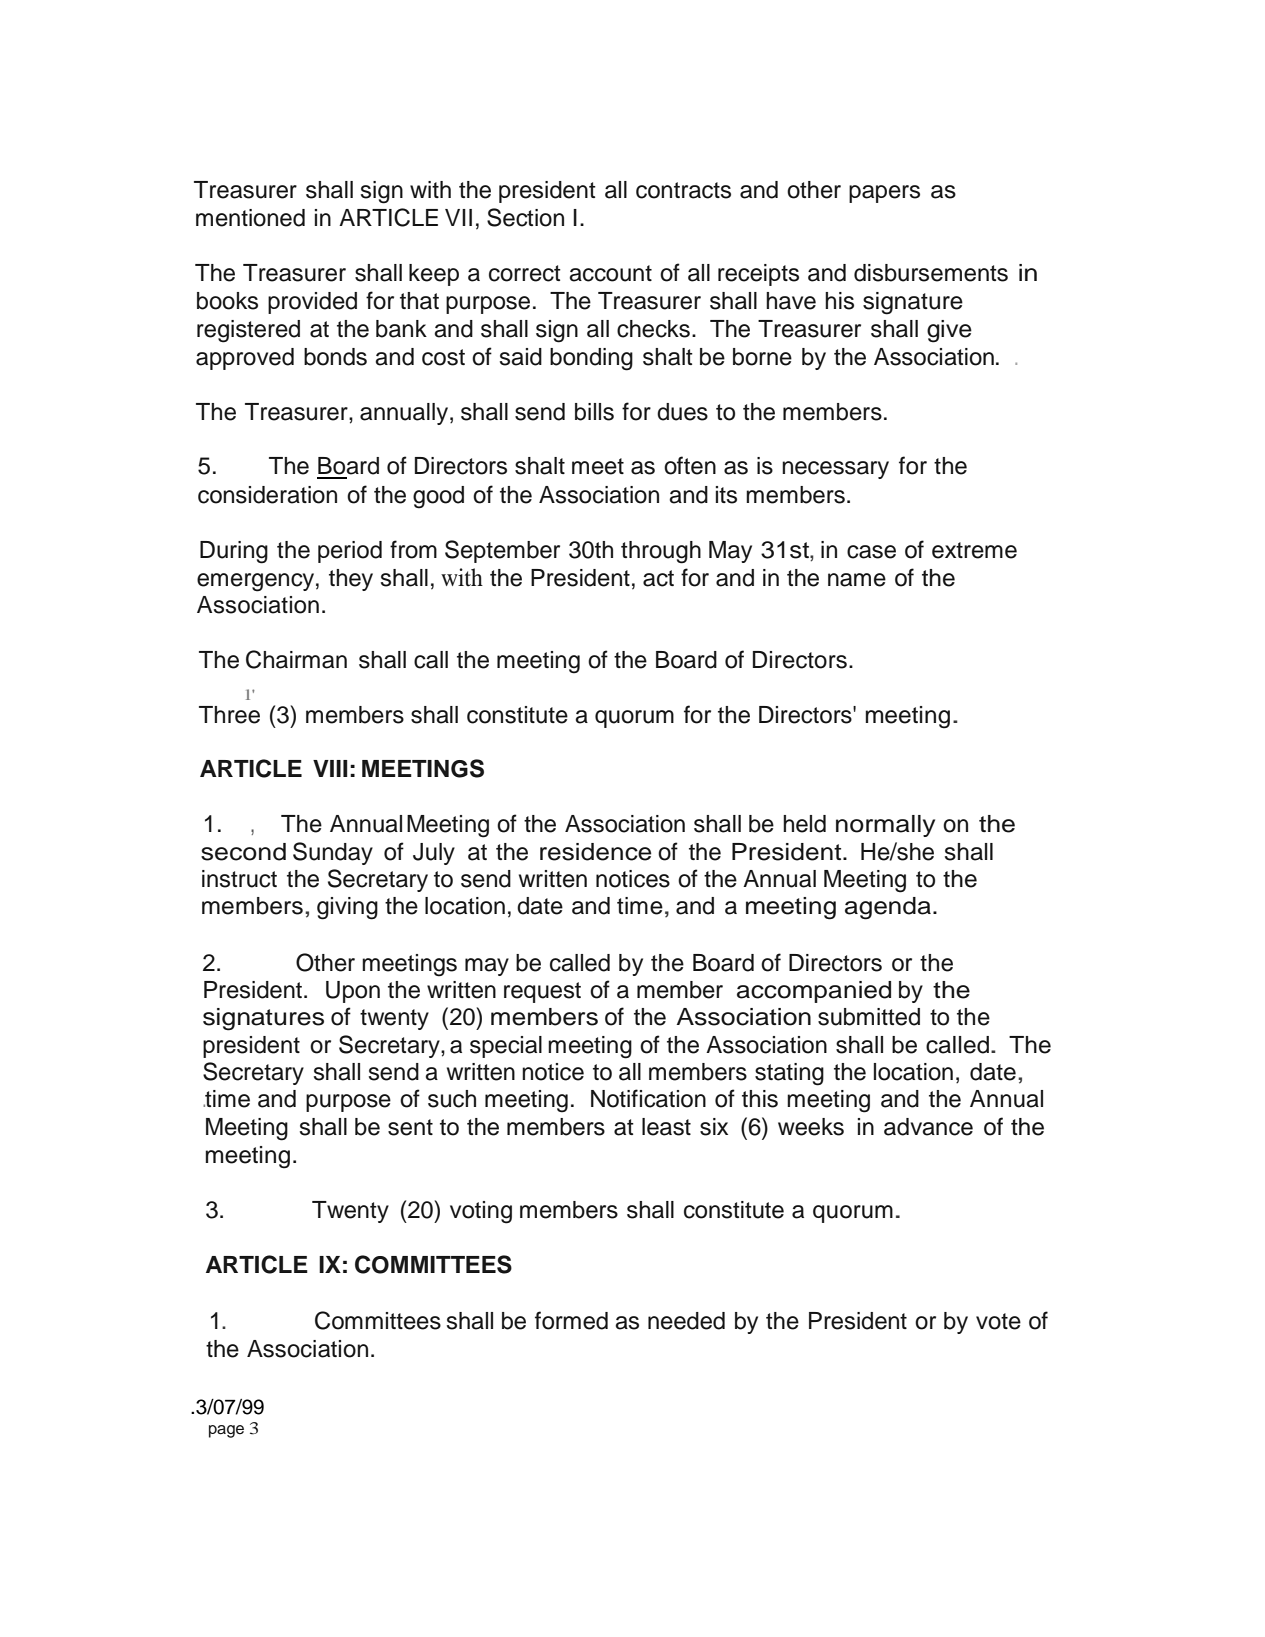  What do you see at coordinates (610, 273) in the document?
I see `account` at bounding box center [610, 273].
